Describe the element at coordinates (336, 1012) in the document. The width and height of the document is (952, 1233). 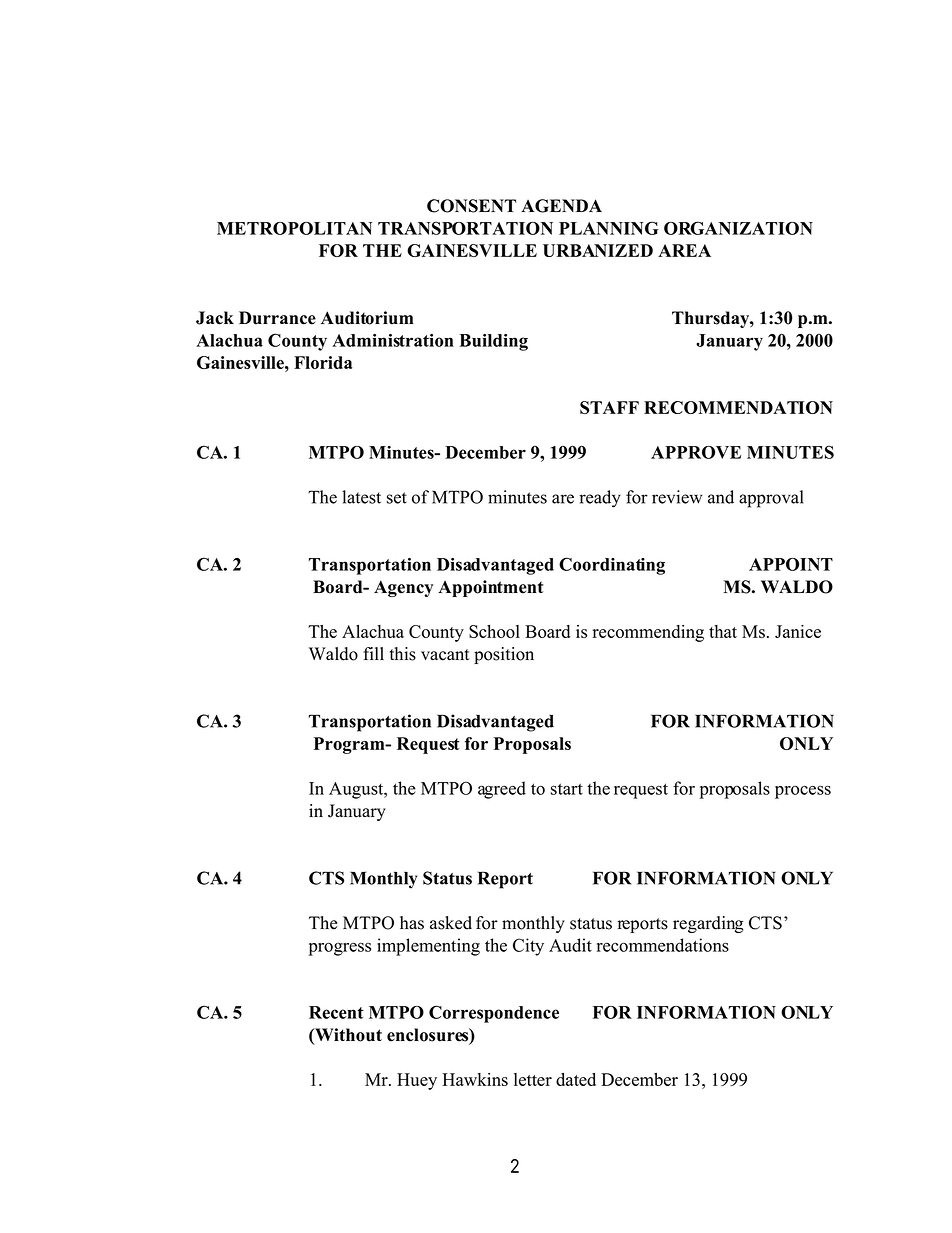
I see `Recent` at that location.
